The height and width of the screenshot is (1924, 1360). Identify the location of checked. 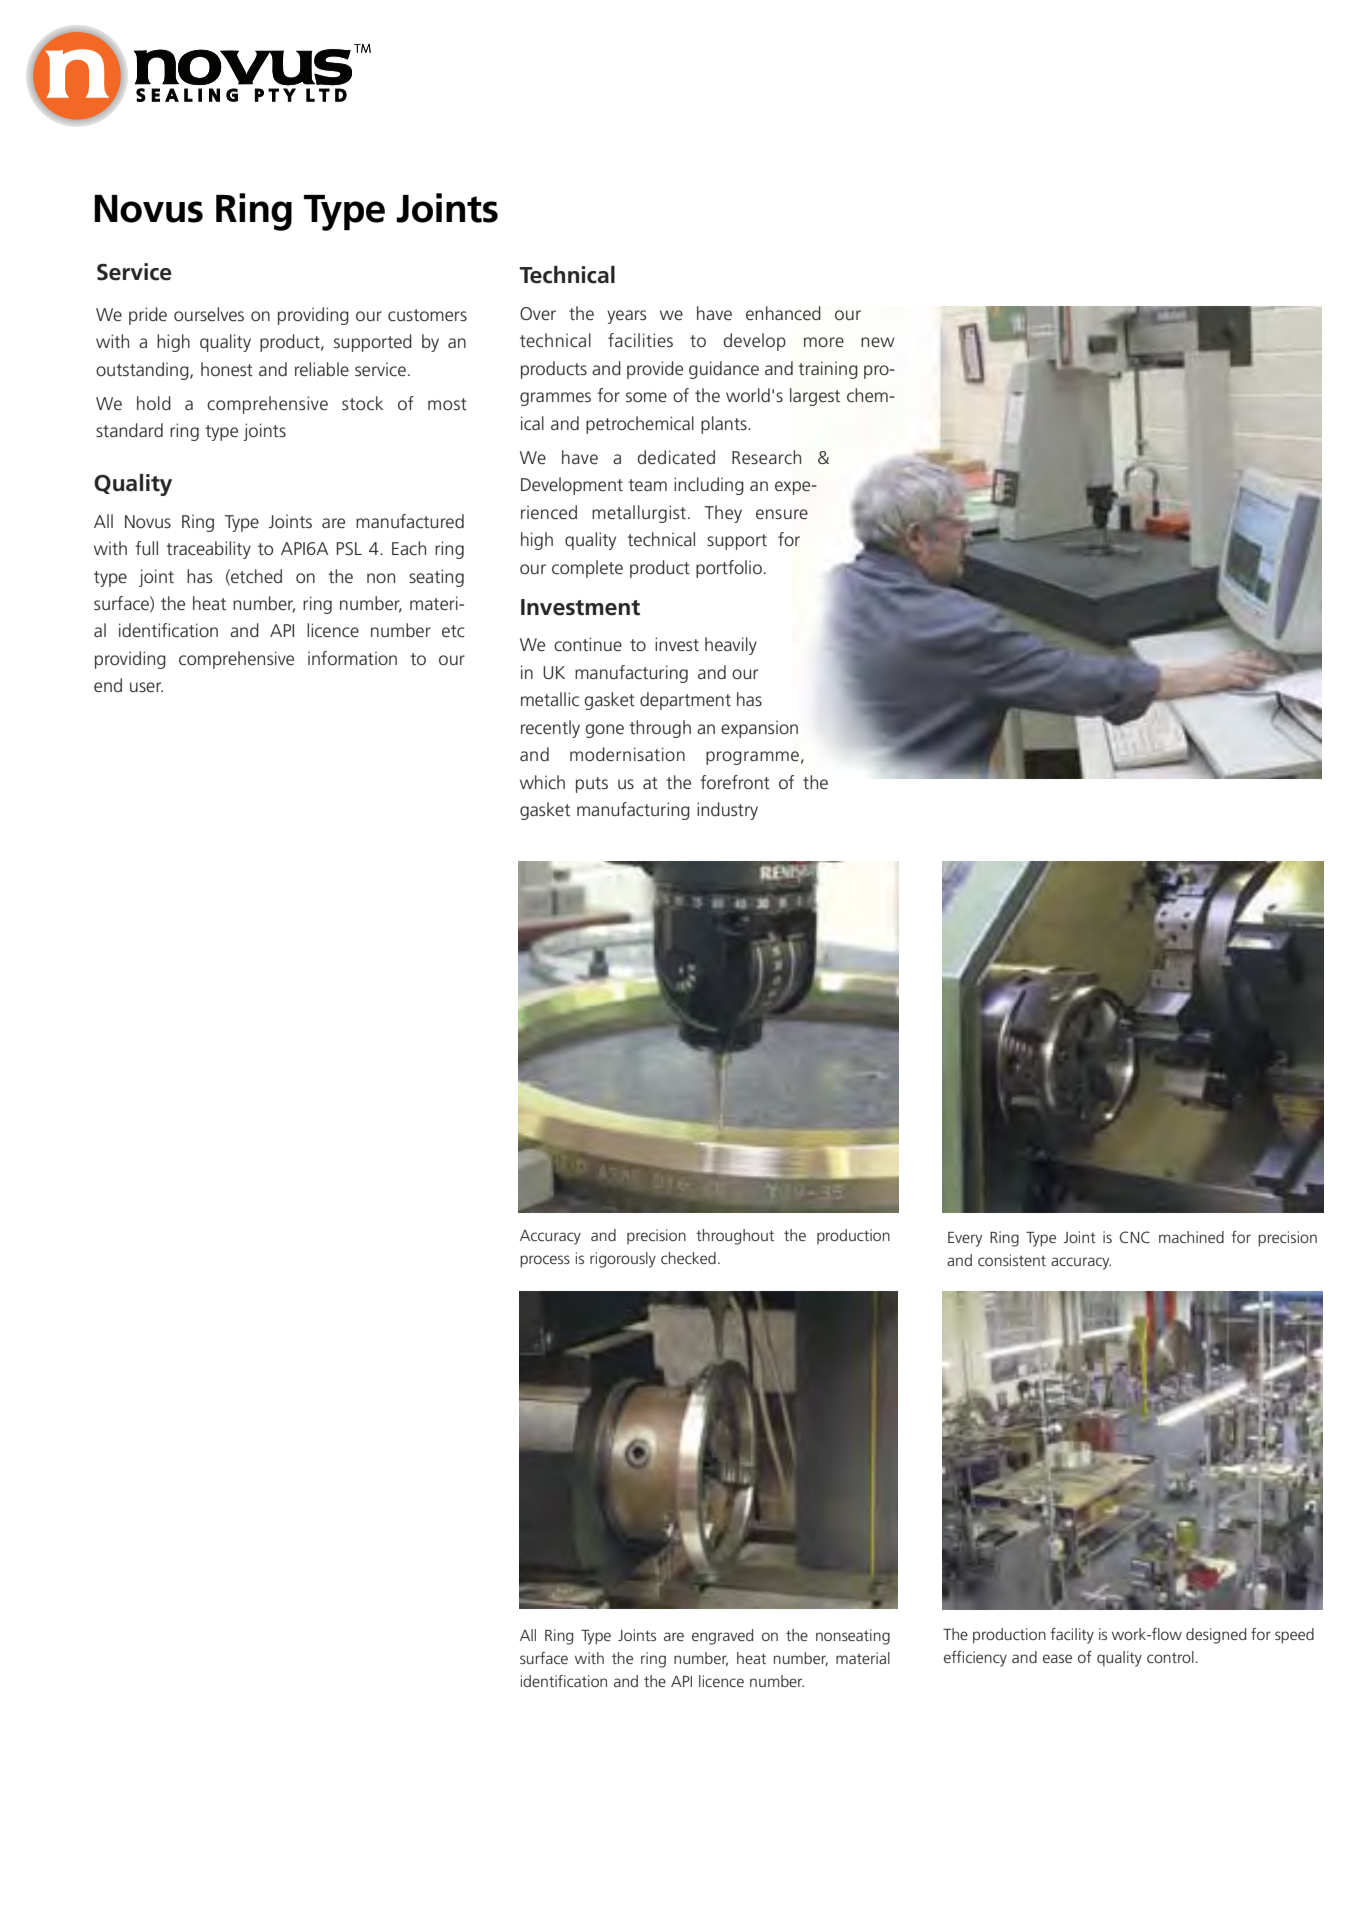
(688, 1258).
